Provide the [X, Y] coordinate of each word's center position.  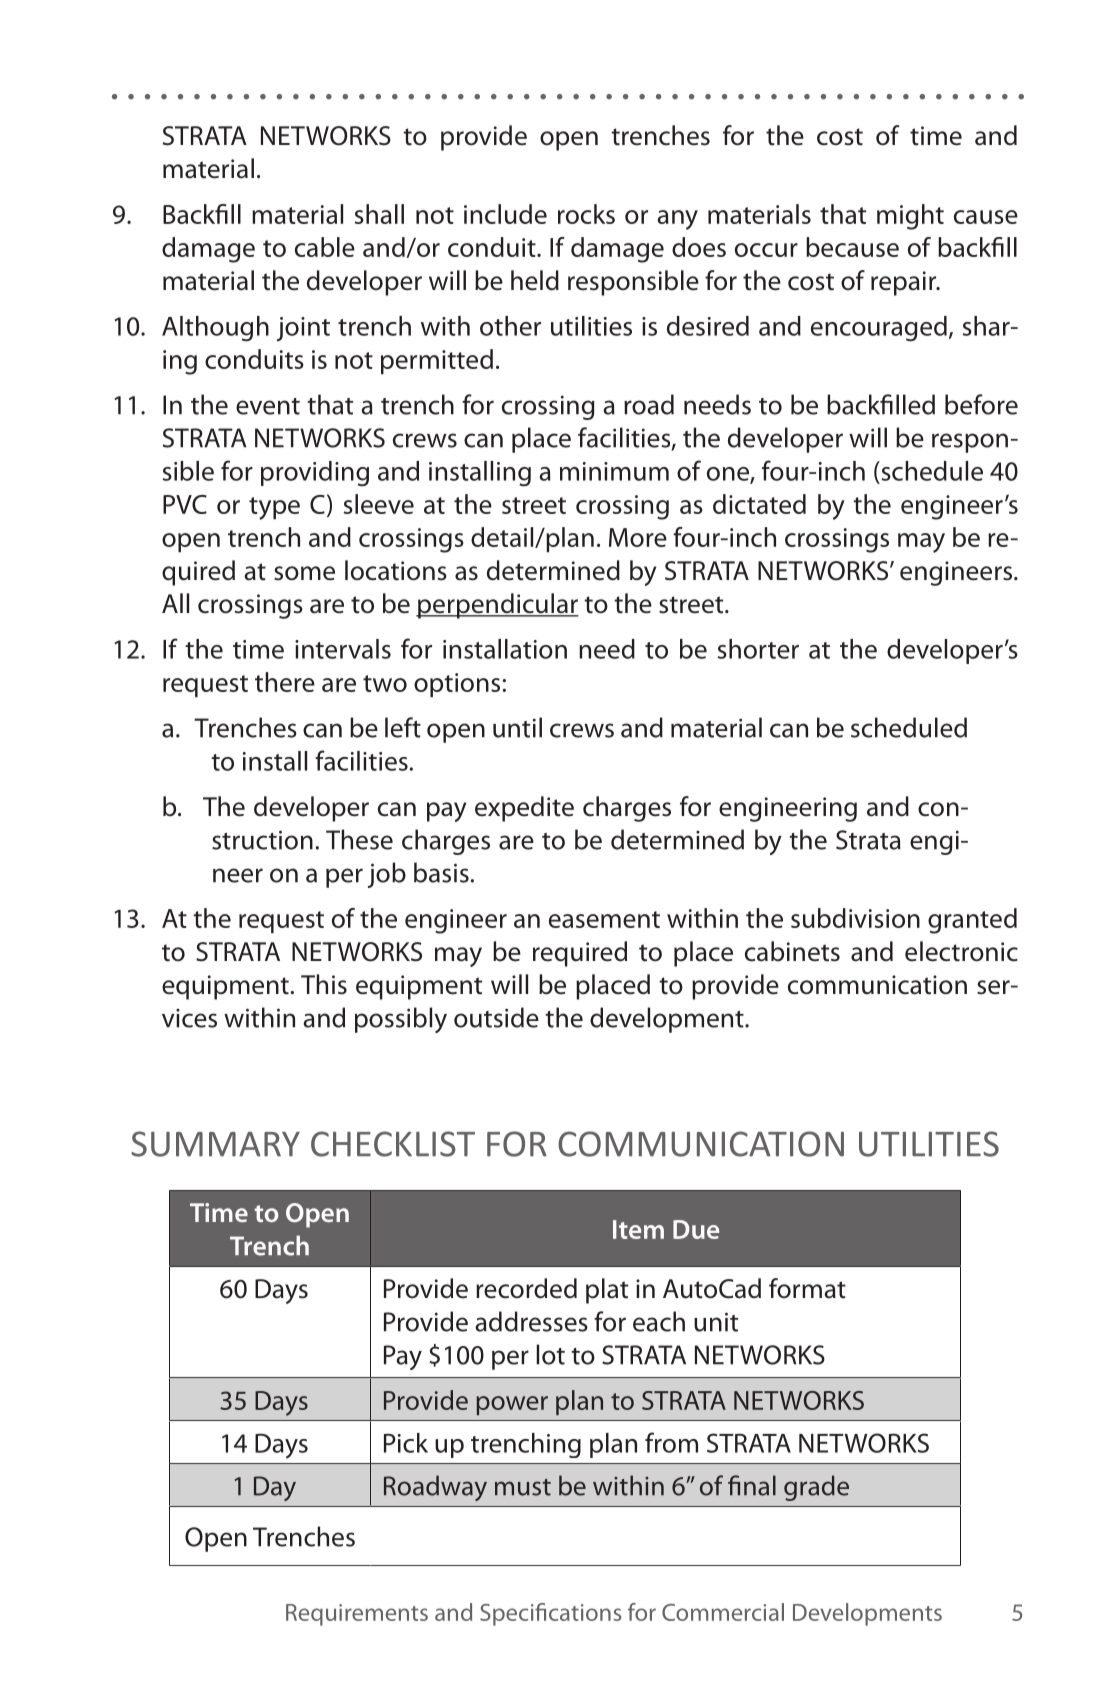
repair [905, 283]
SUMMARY [215, 1144]
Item [638, 1229]
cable [325, 247]
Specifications [550, 1614]
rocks [586, 214]
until [517, 727]
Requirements [357, 1615]
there [285, 682]
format [807, 1288]
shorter [758, 649]
